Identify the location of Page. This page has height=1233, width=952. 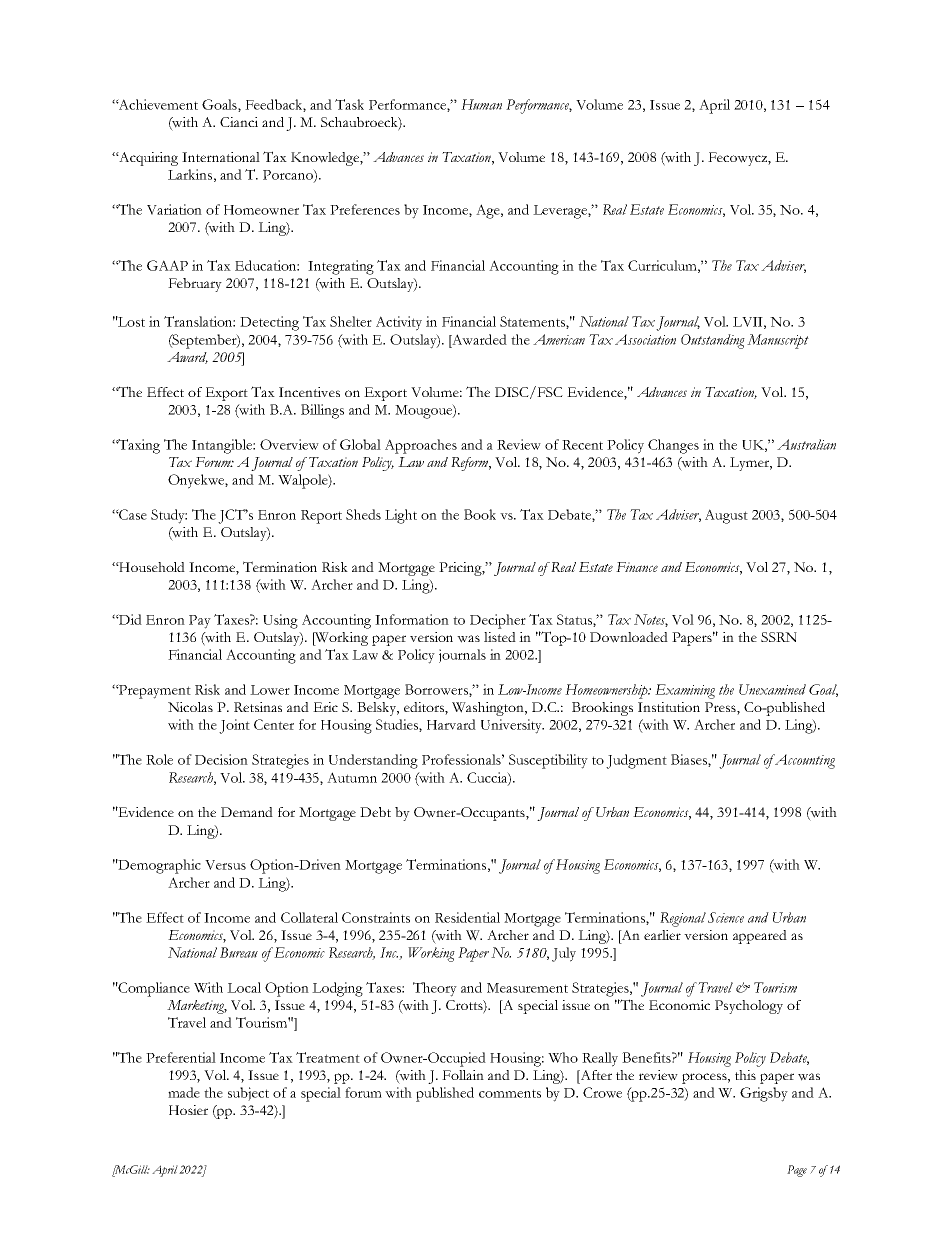
(797, 1171).
